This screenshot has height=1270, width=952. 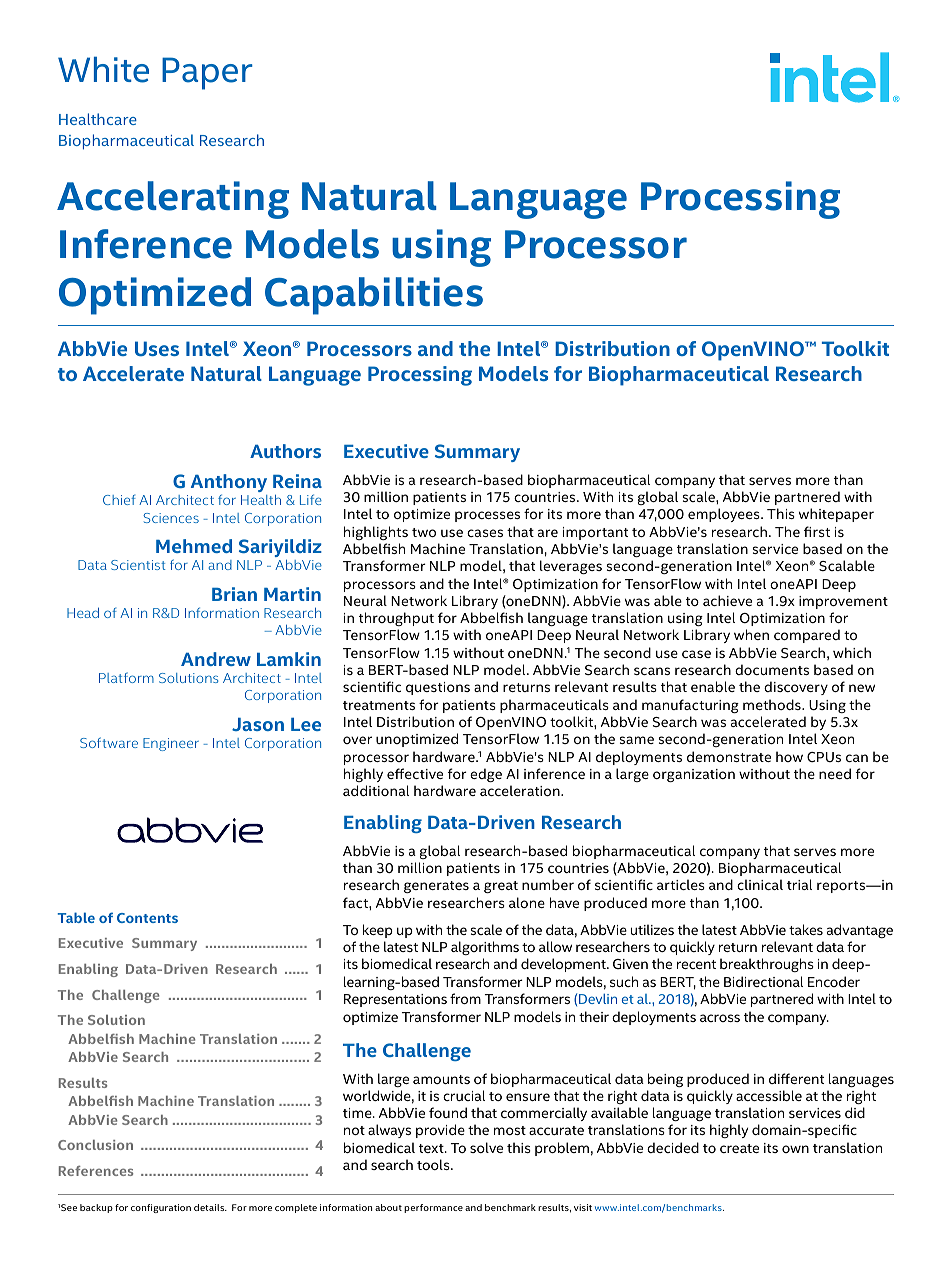 What do you see at coordinates (173, 200) in the screenshot?
I see `Accelerating` at bounding box center [173, 200].
